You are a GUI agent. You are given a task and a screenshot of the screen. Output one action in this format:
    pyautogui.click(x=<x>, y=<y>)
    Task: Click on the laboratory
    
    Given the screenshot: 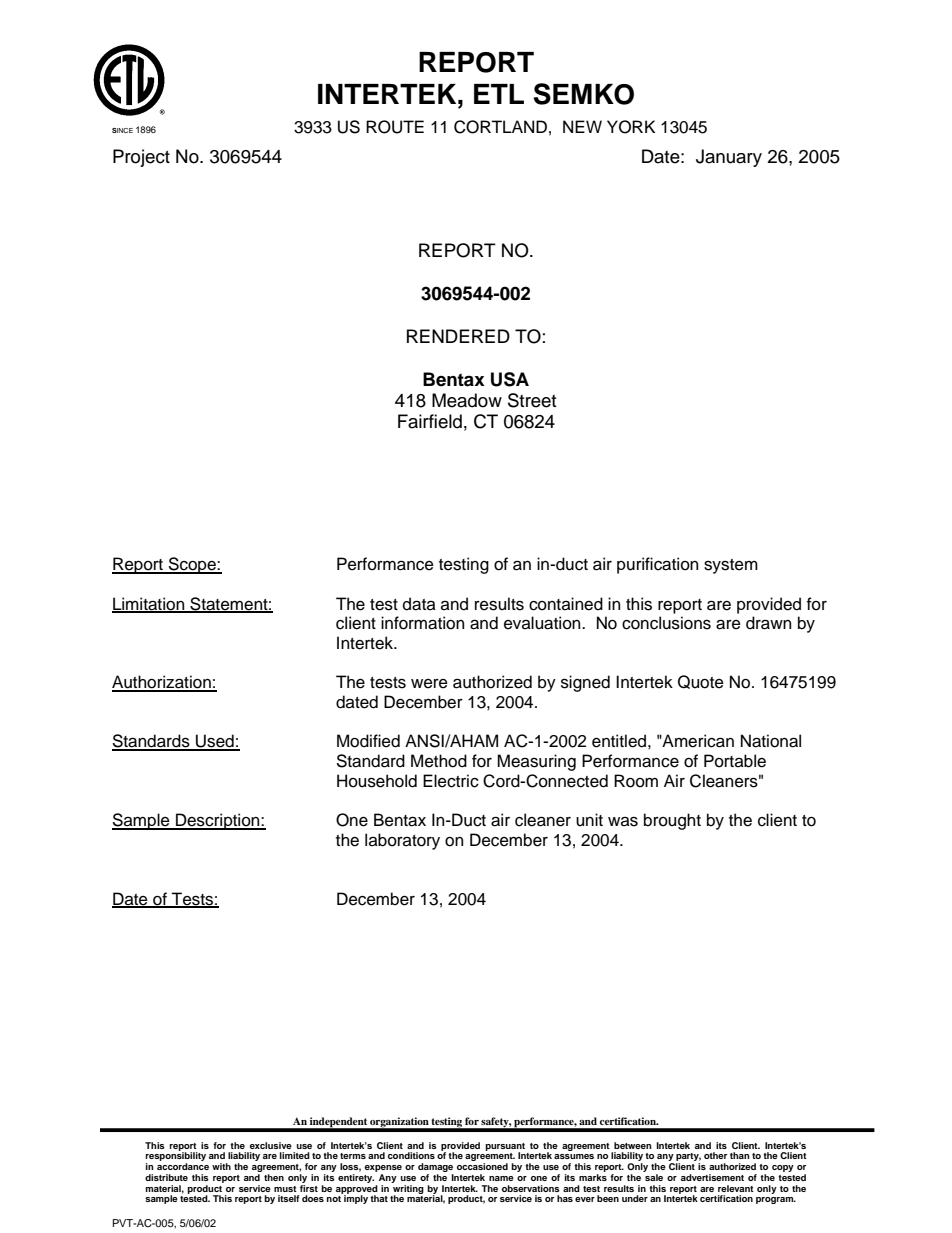 What is the action you would take?
    pyautogui.click(x=402, y=841)
